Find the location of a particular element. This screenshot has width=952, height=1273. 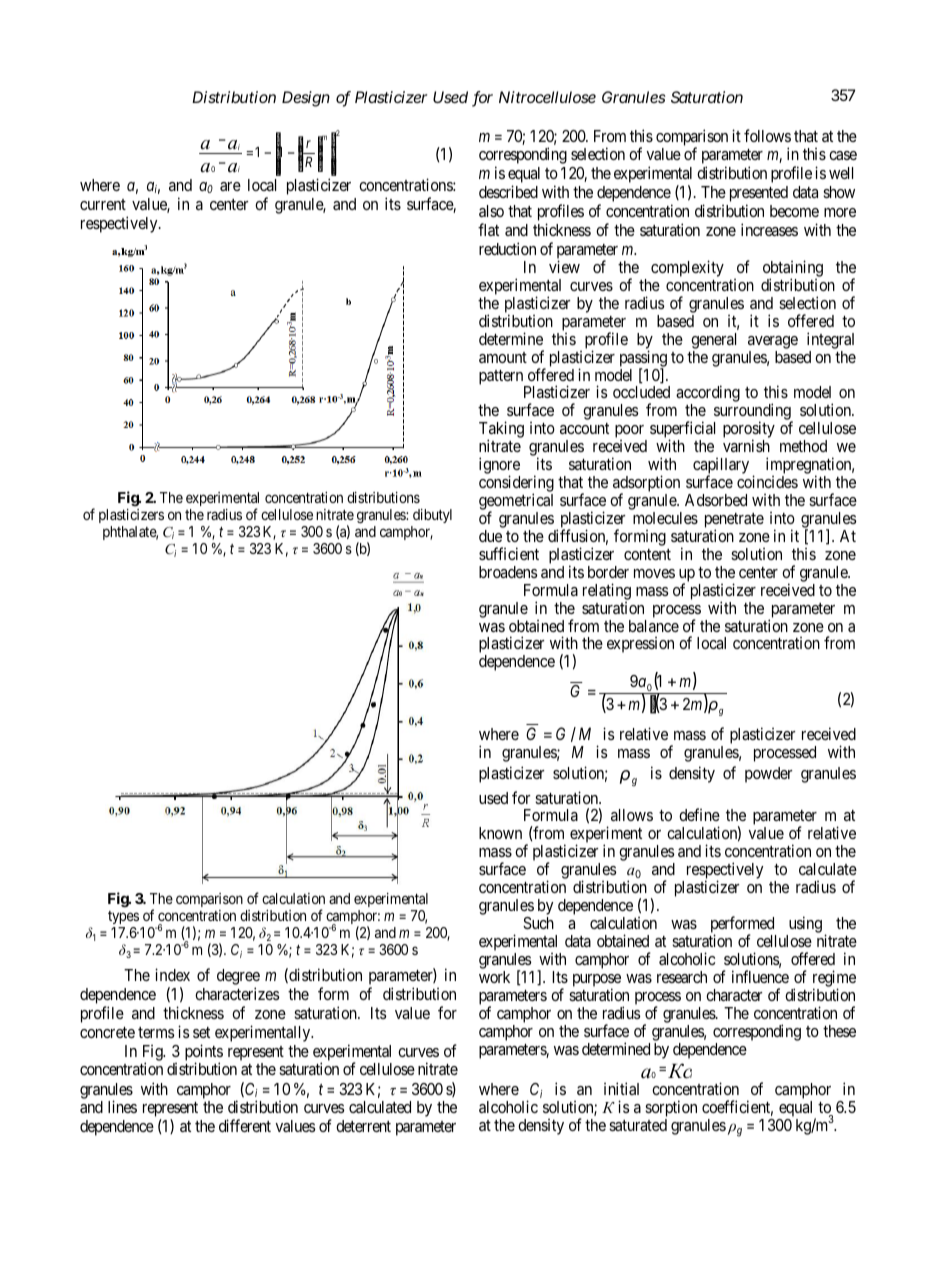

deterrent is located at coordinates (363, 1126).
